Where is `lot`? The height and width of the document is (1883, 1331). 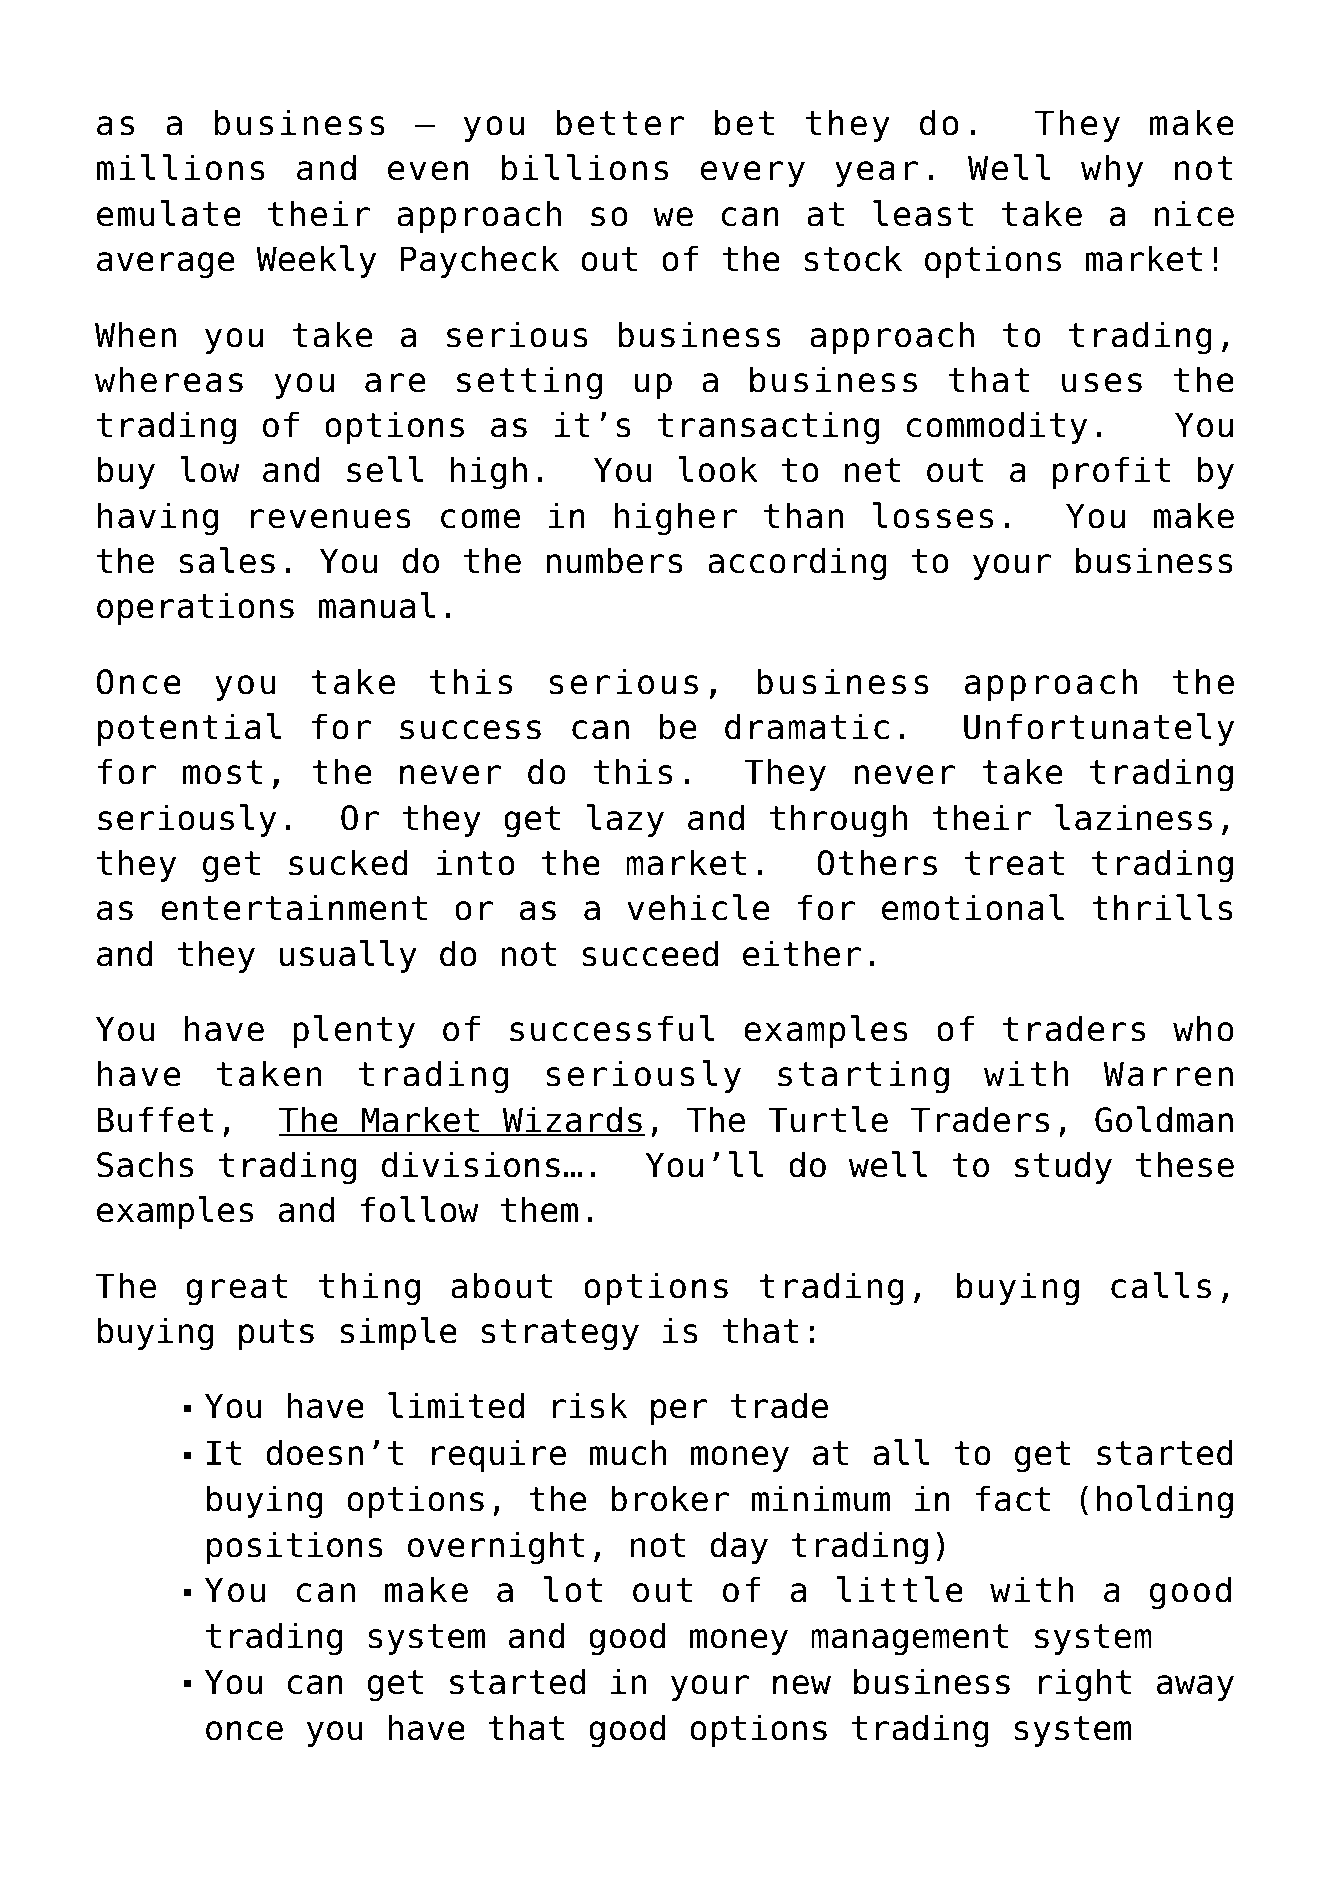
lot is located at coordinates (573, 1589).
